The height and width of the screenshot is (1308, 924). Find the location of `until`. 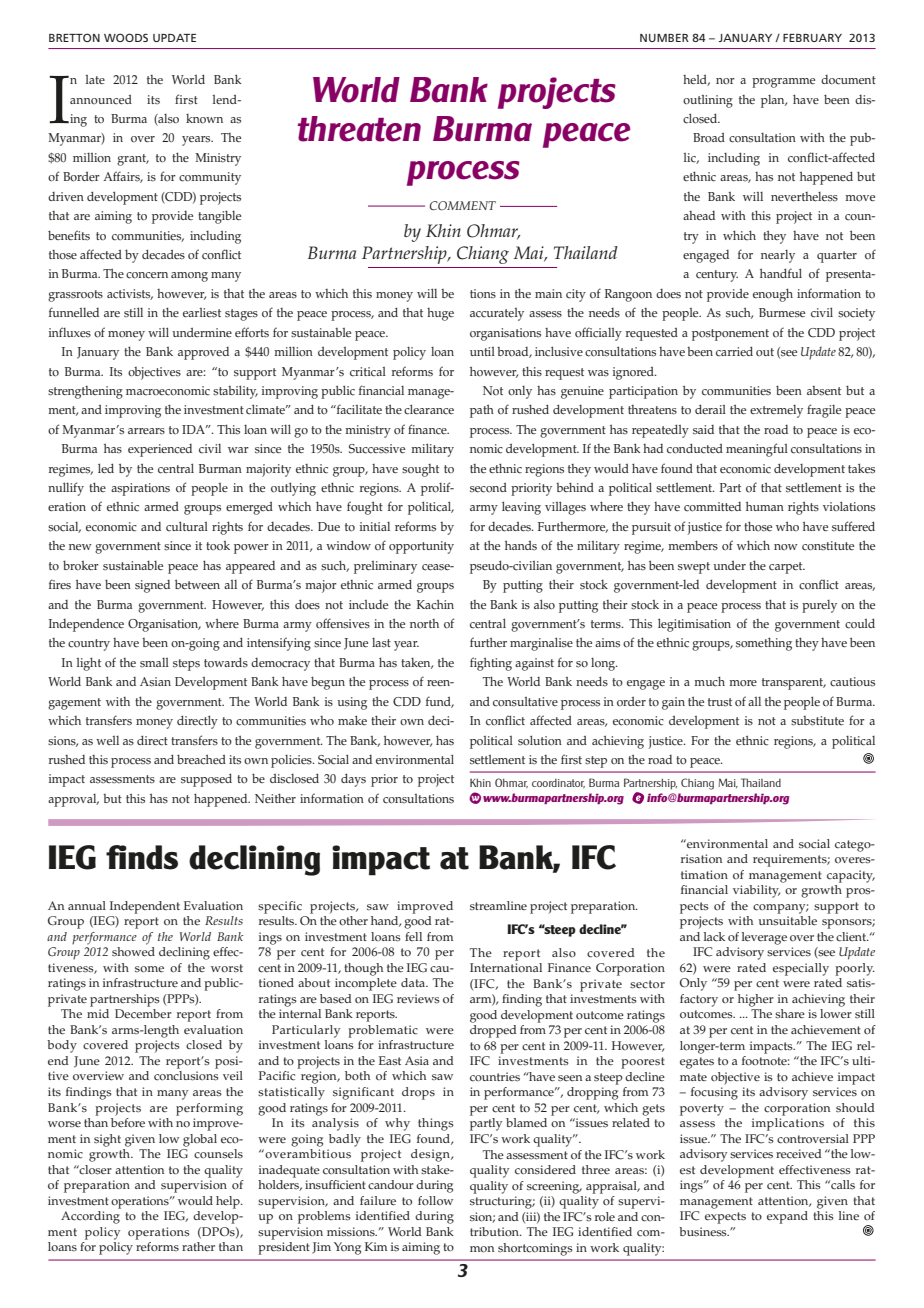

until is located at coordinates (482, 351).
